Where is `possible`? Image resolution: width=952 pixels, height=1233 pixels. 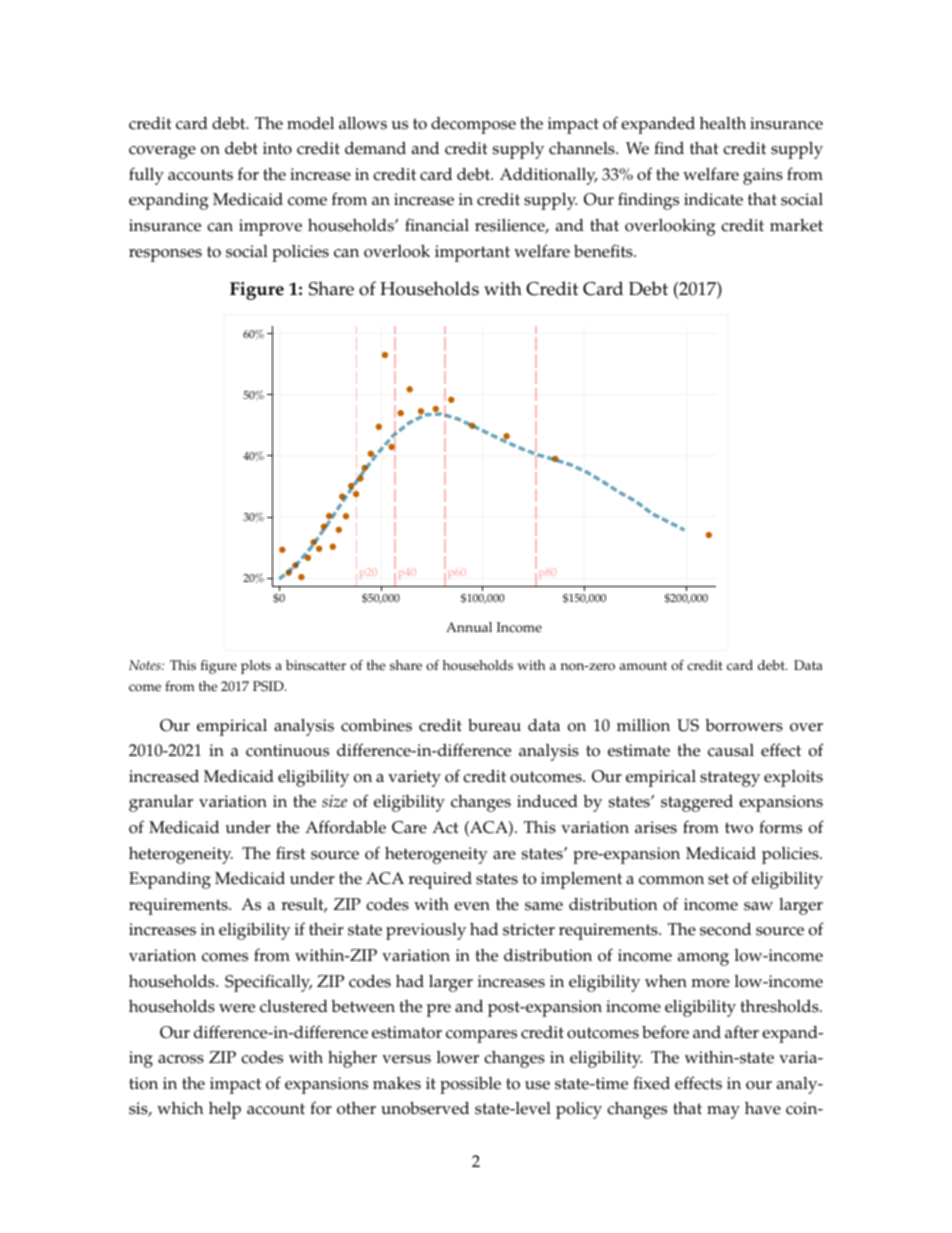
possible is located at coordinates (470, 1085).
